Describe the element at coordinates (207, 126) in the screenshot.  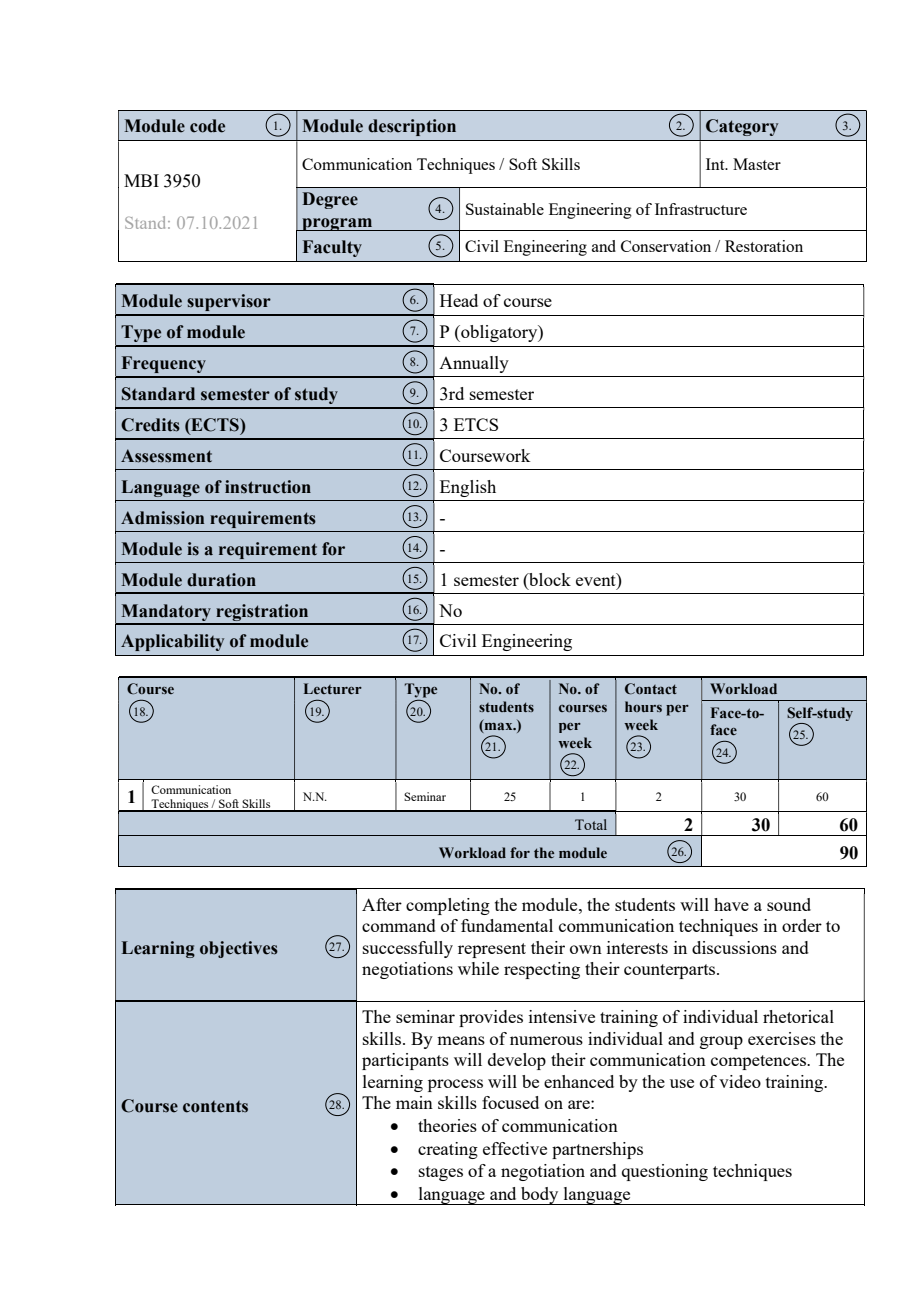
I see `code` at that location.
